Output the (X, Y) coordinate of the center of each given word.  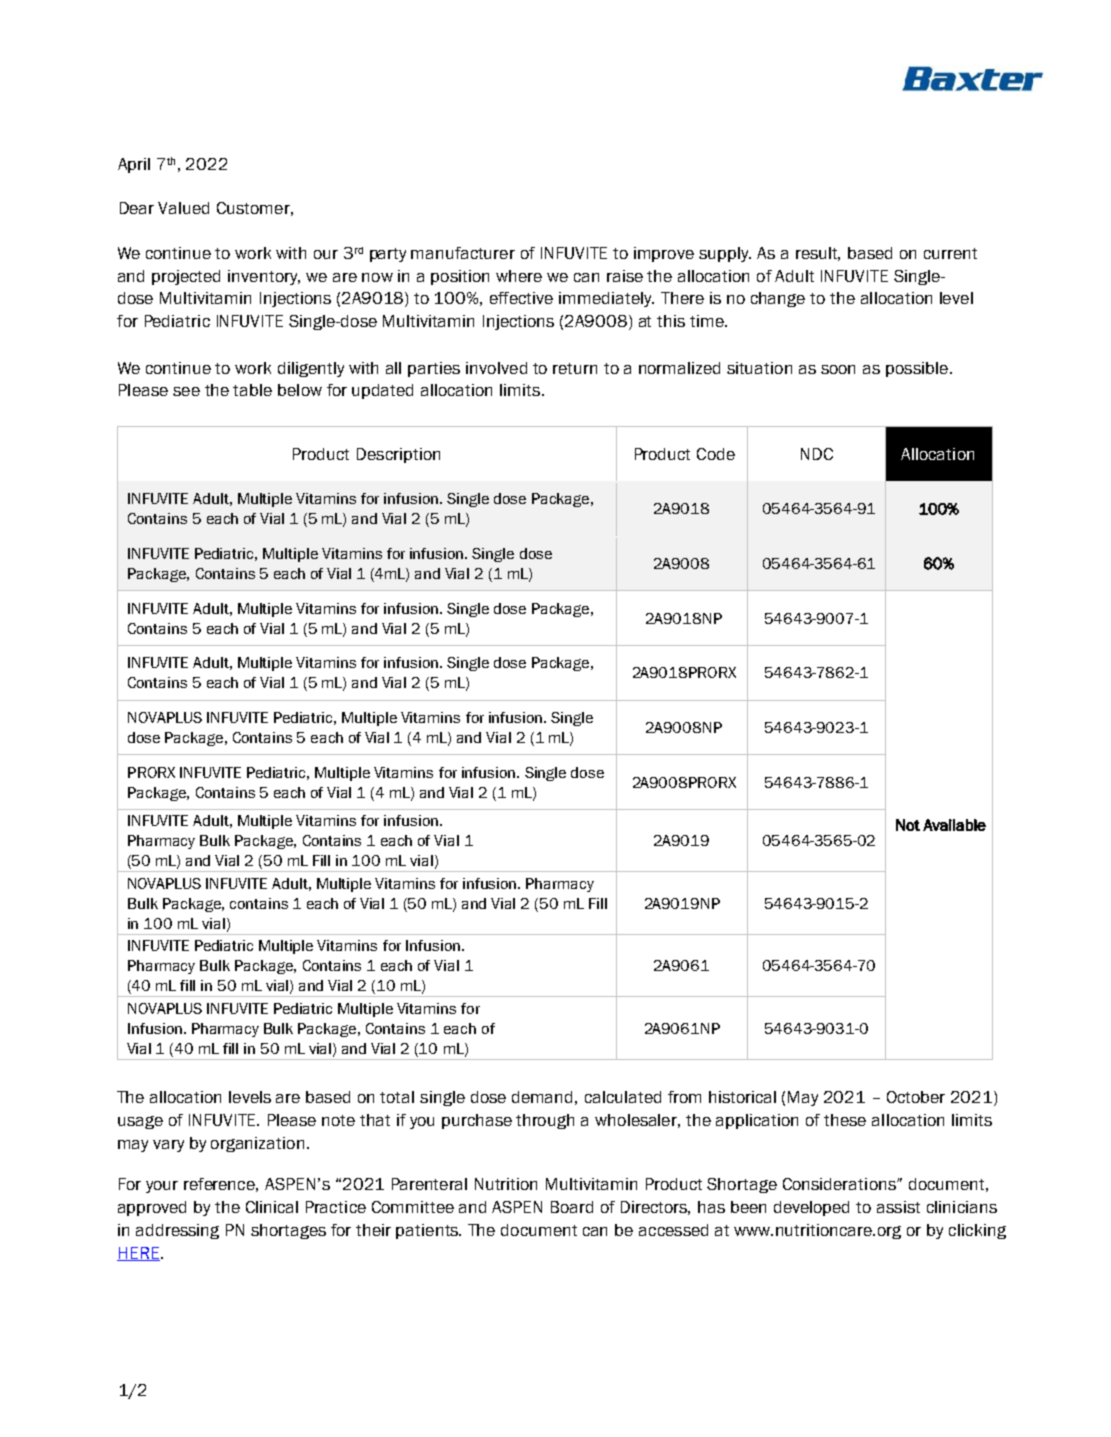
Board (572, 1207)
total (397, 1097)
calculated (623, 1097)
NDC (817, 454)
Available (954, 825)
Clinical (272, 1207)
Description (398, 455)
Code (716, 454)
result (818, 254)
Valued (183, 208)
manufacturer (463, 253)
